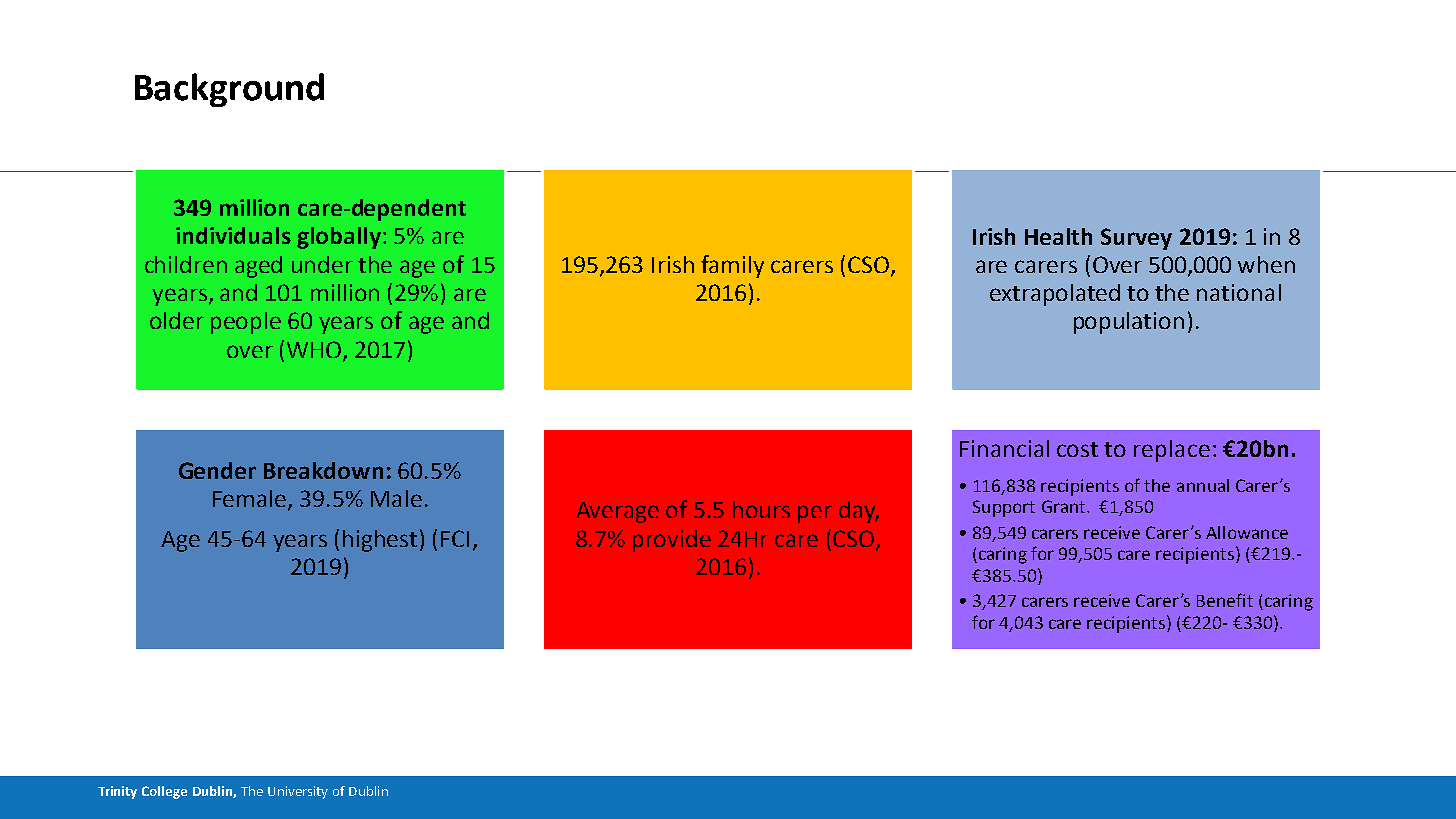 The height and width of the document is (819, 1456). What do you see at coordinates (298, 792) in the document?
I see `University` at bounding box center [298, 792].
